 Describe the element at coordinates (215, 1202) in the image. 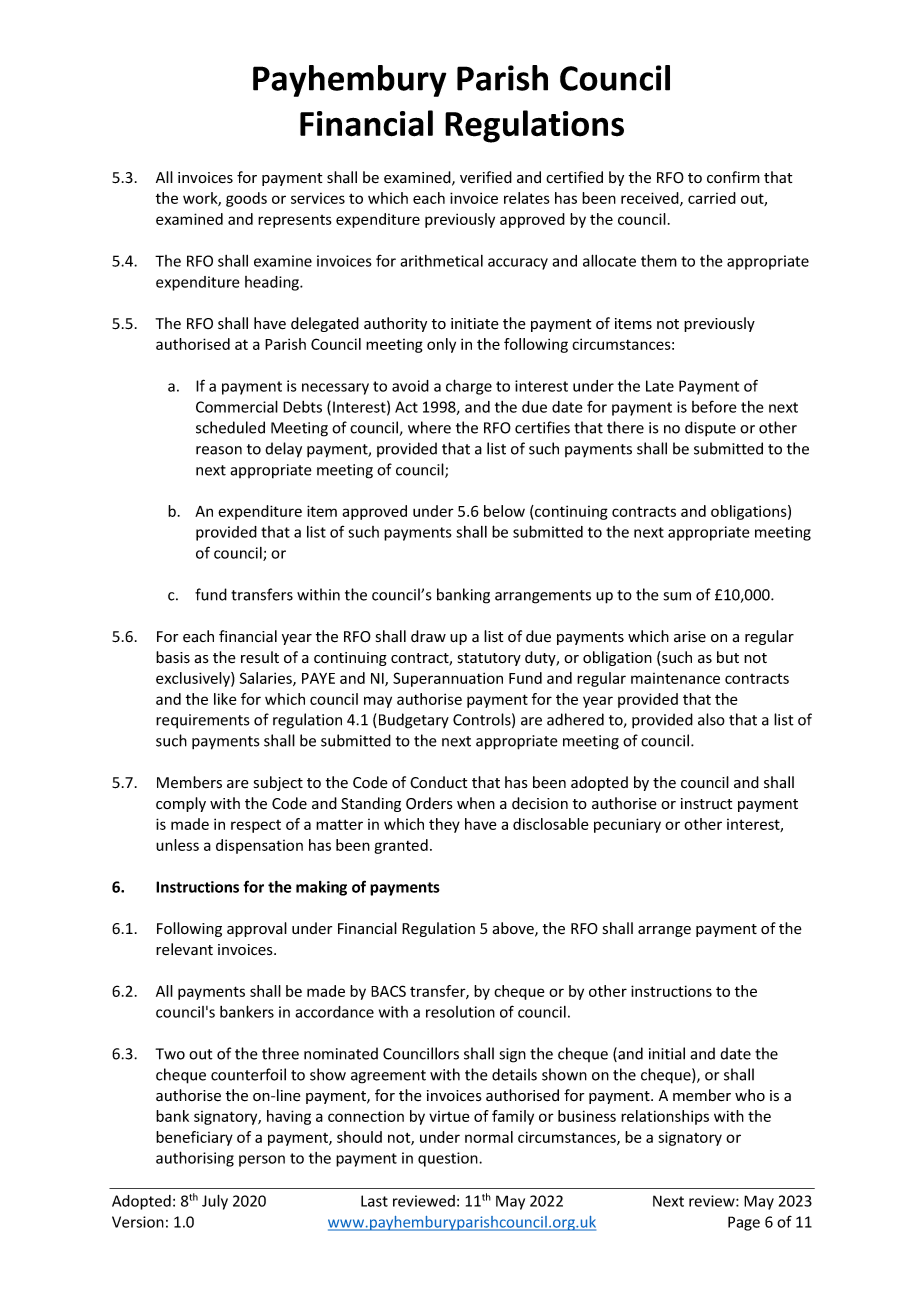

I see `July` at that location.
